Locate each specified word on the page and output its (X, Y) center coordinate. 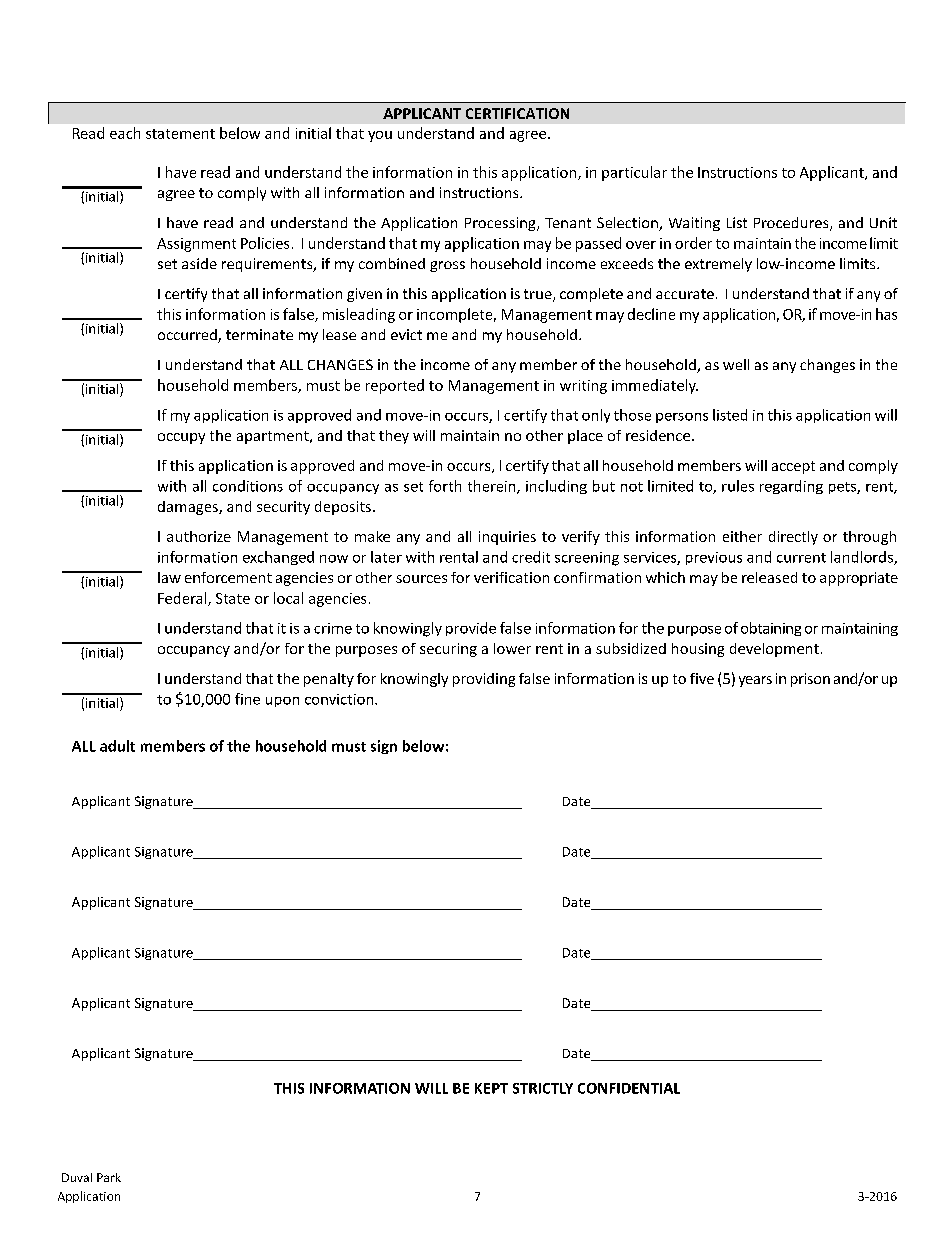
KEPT (491, 1088)
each (125, 133)
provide (471, 629)
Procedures (792, 224)
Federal (183, 599)
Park (109, 1177)
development (774, 650)
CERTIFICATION (517, 113)
